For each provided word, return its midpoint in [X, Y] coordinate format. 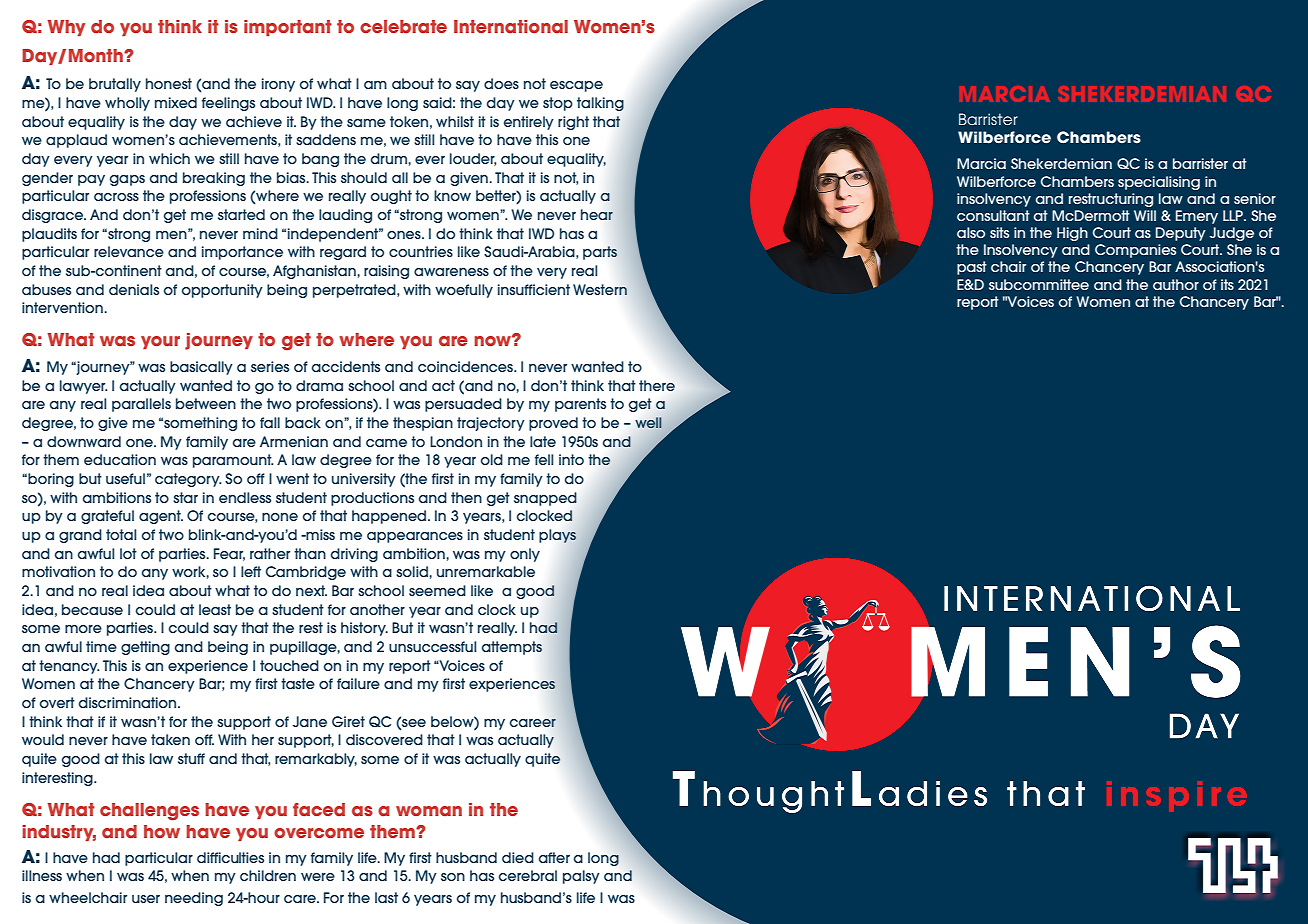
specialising [1159, 183]
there [657, 385]
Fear [229, 554]
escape [576, 86]
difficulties [230, 857]
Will [1145, 215]
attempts [512, 648]
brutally [115, 85]
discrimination [129, 702]
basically [201, 368]
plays [557, 536]
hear [597, 214]
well [649, 422]
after [554, 857]
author [1176, 284]
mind [260, 233]
